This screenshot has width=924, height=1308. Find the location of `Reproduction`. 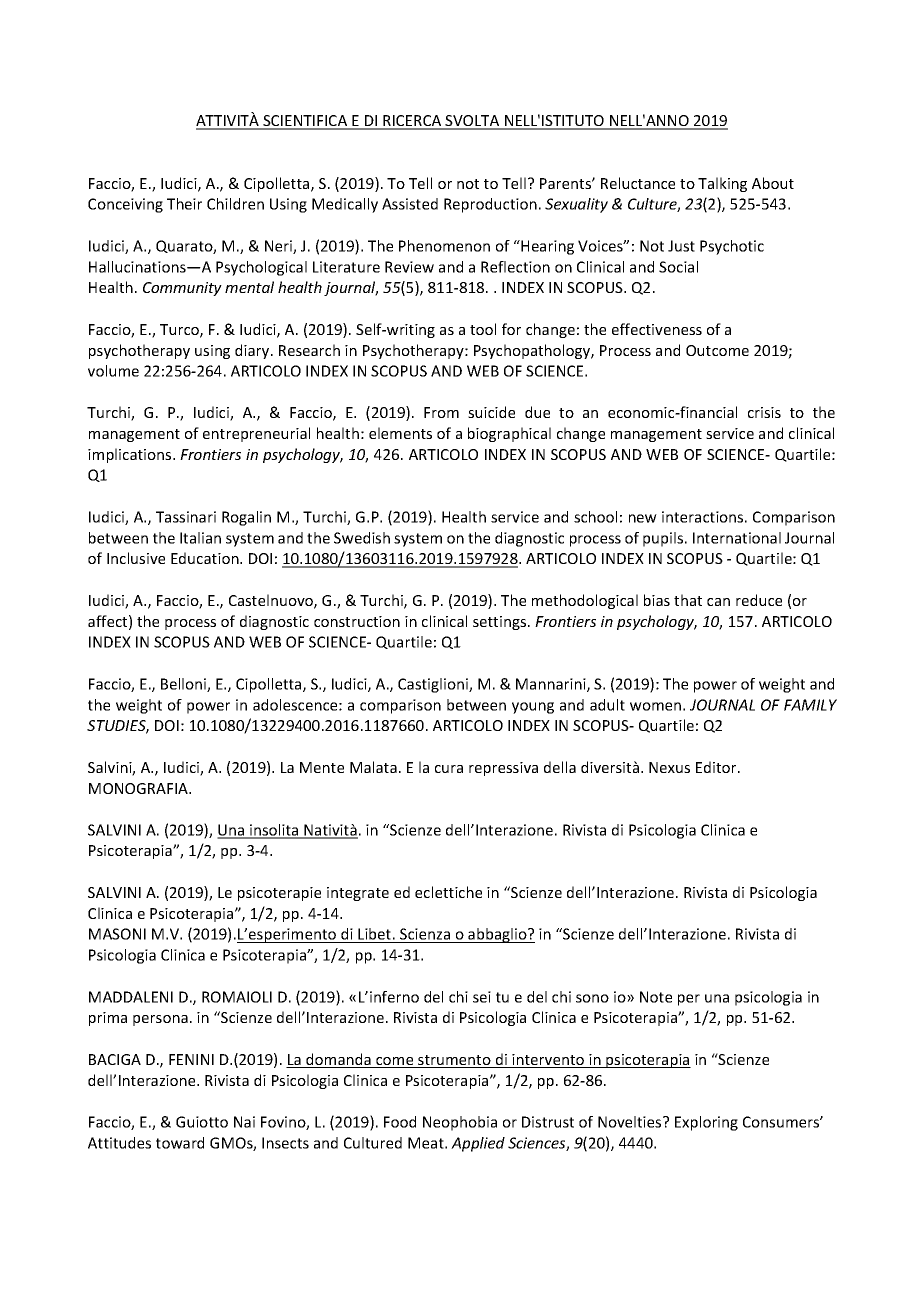

Reproduction is located at coordinates (490, 205).
